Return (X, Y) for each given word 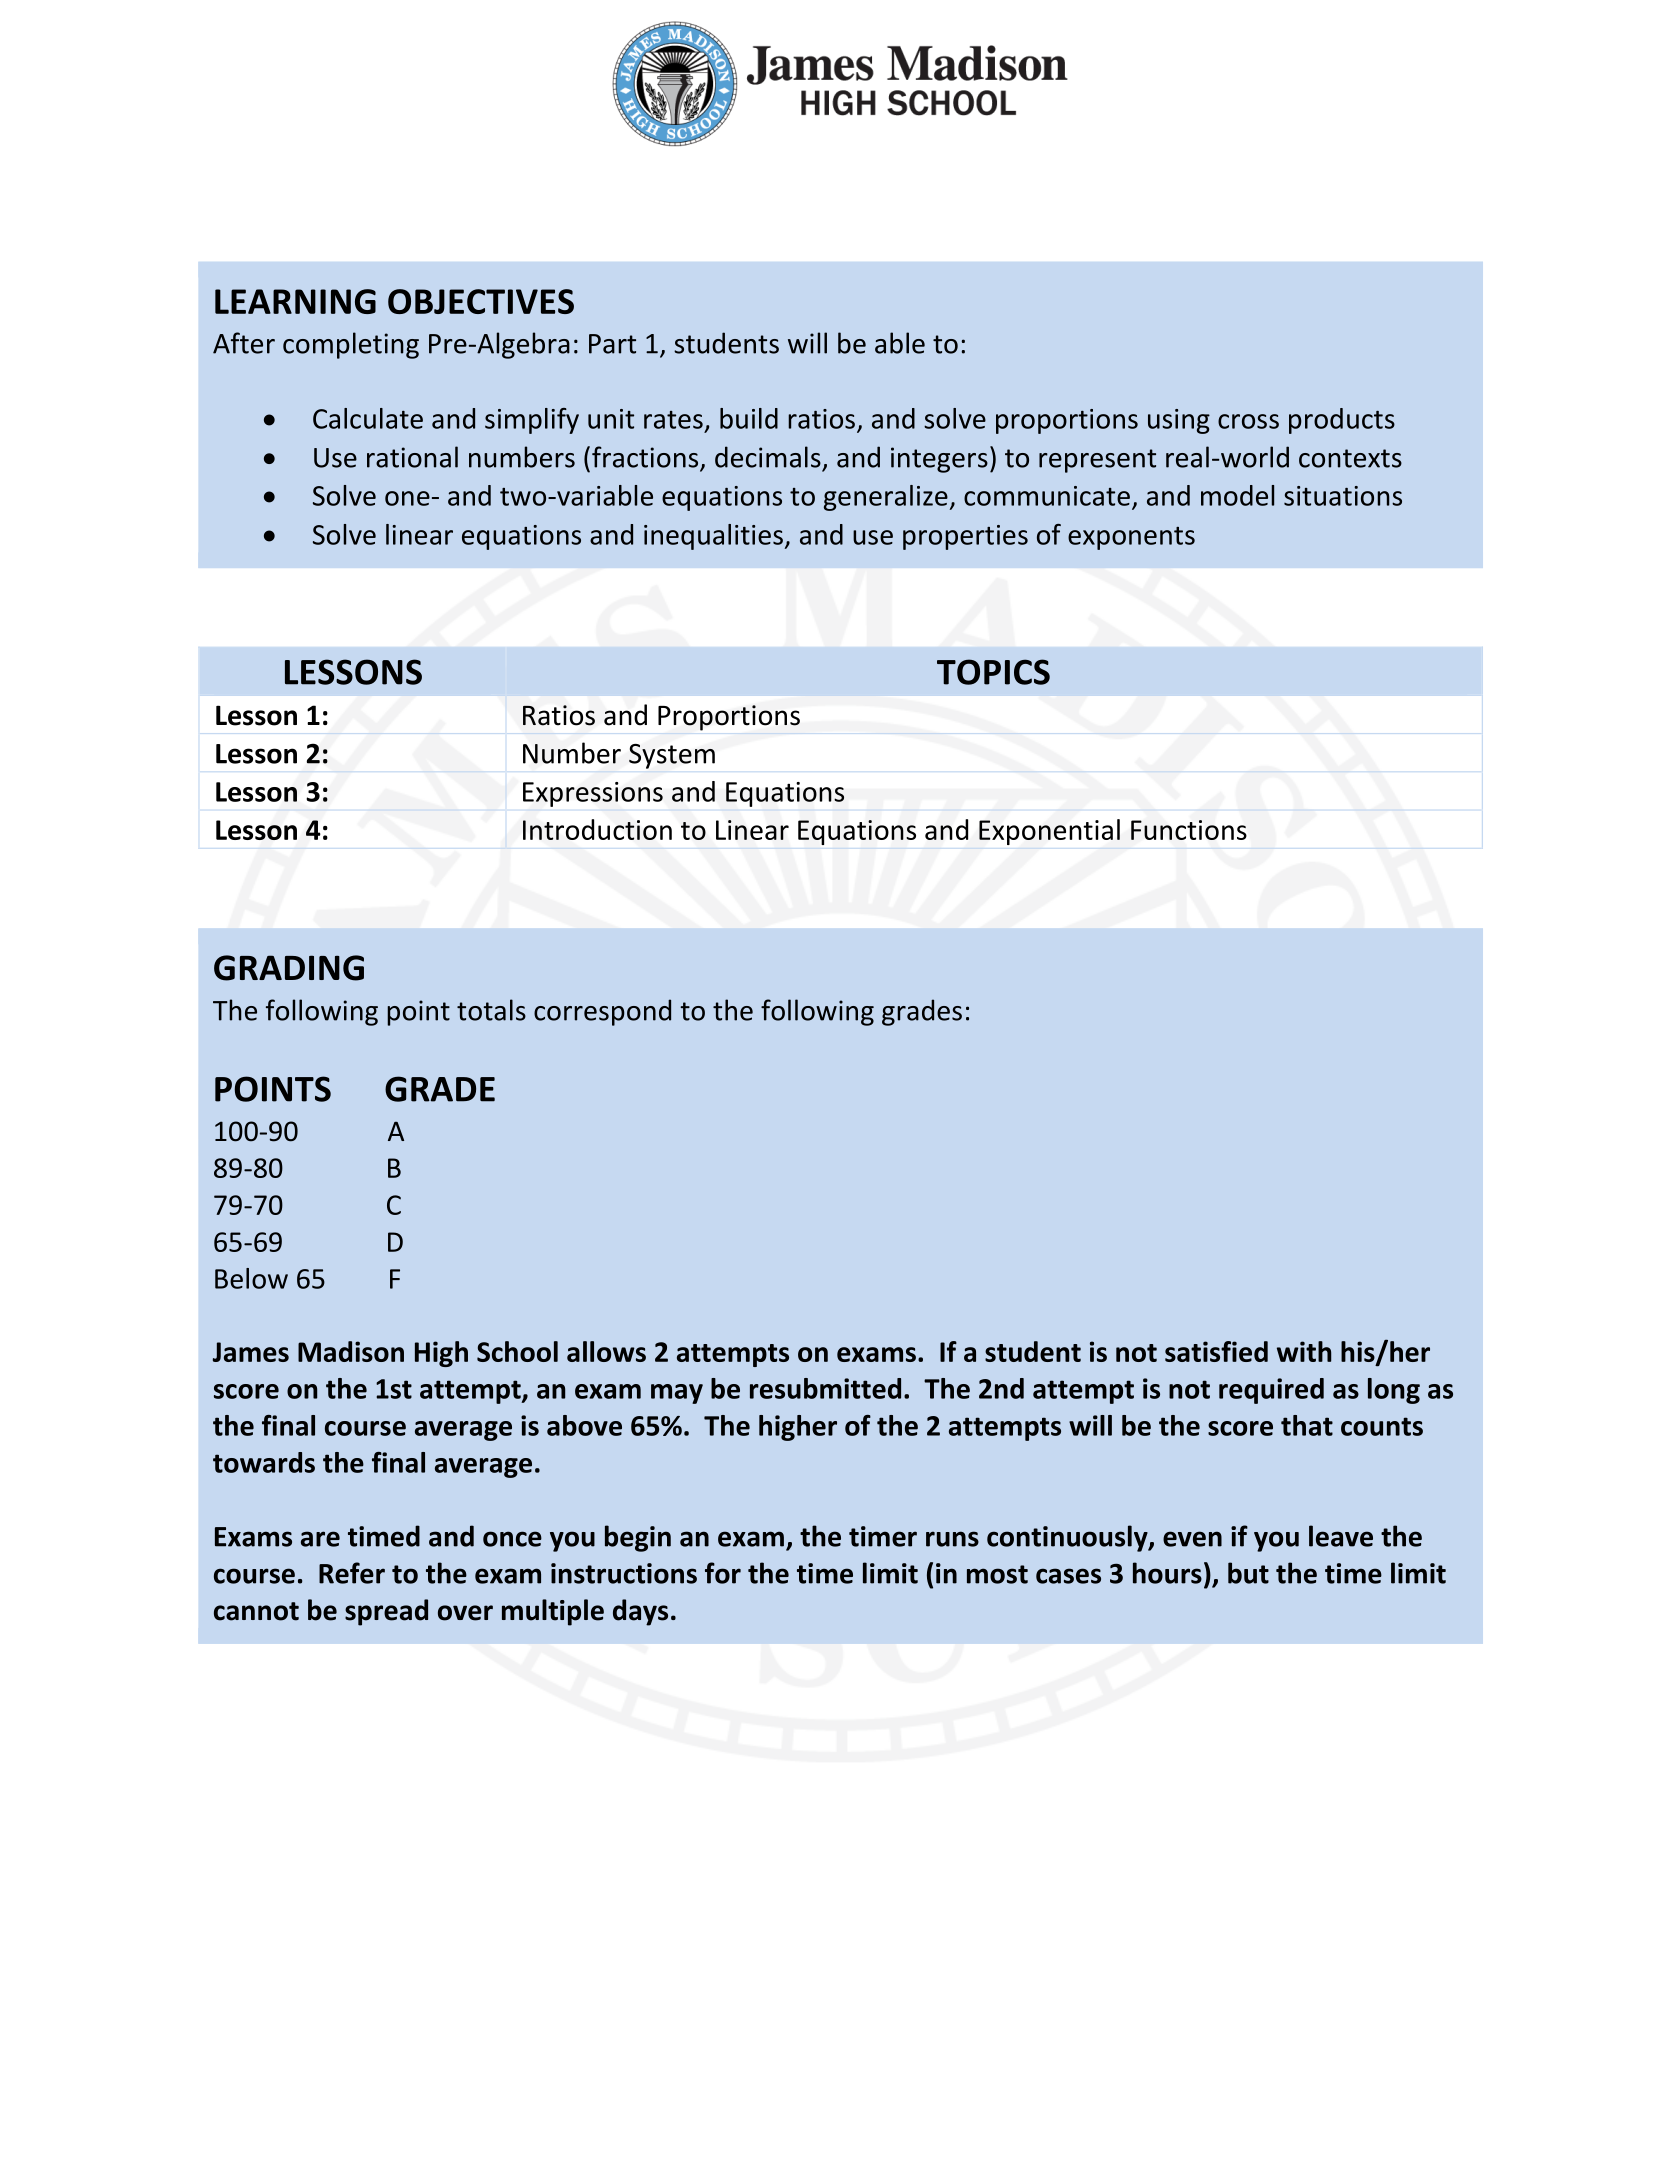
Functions (1189, 830)
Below (251, 1278)
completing (351, 345)
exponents (1131, 538)
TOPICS (993, 672)
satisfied (1216, 1351)
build (749, 418)
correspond (602, 1012)
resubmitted (825, 1388)
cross (1248, 421)
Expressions (593, 794)
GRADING (289, 968)
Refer (352, 1573)
